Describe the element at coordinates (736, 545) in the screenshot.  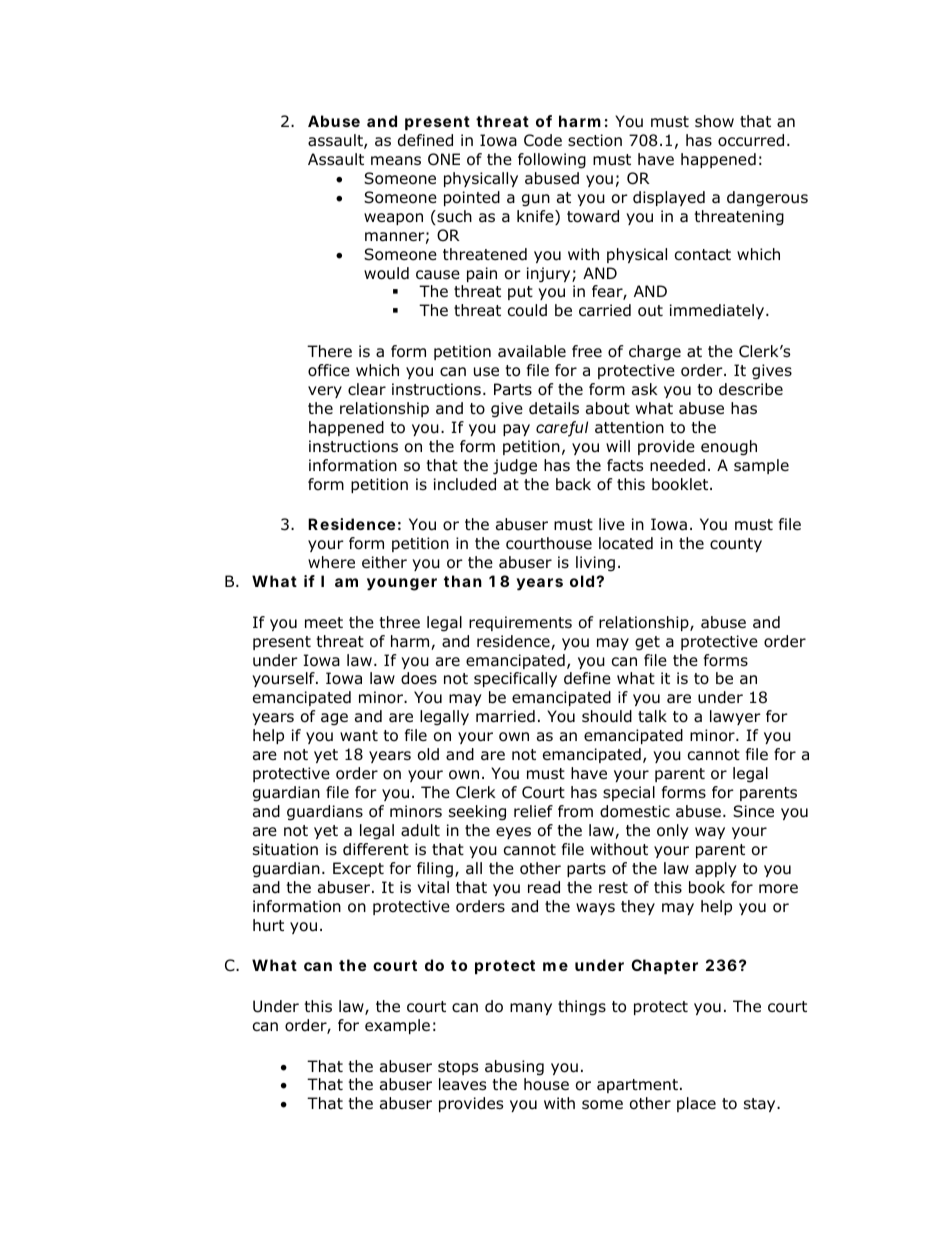
I see `county` at that location.
